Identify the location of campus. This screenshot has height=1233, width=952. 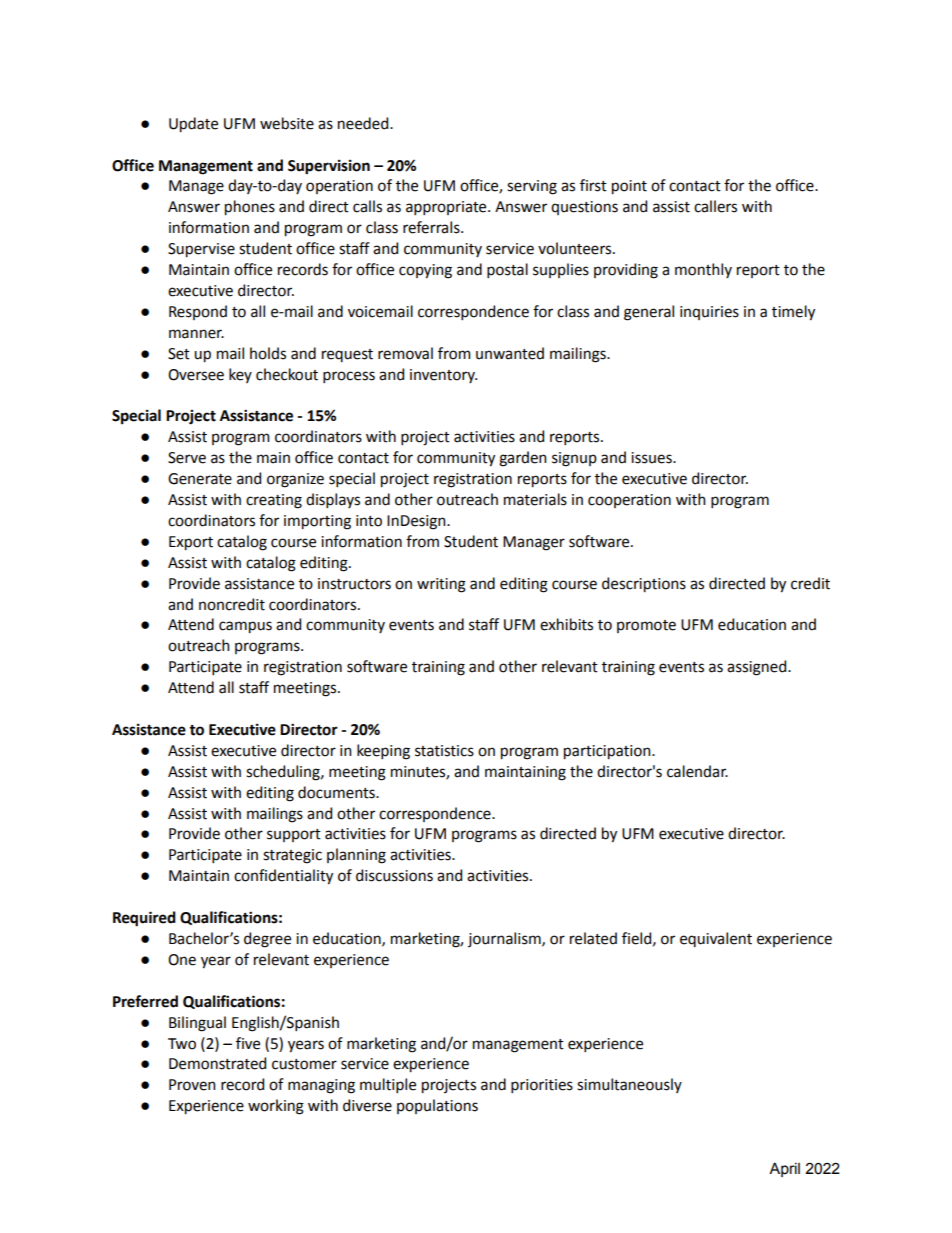
(245, 627).
